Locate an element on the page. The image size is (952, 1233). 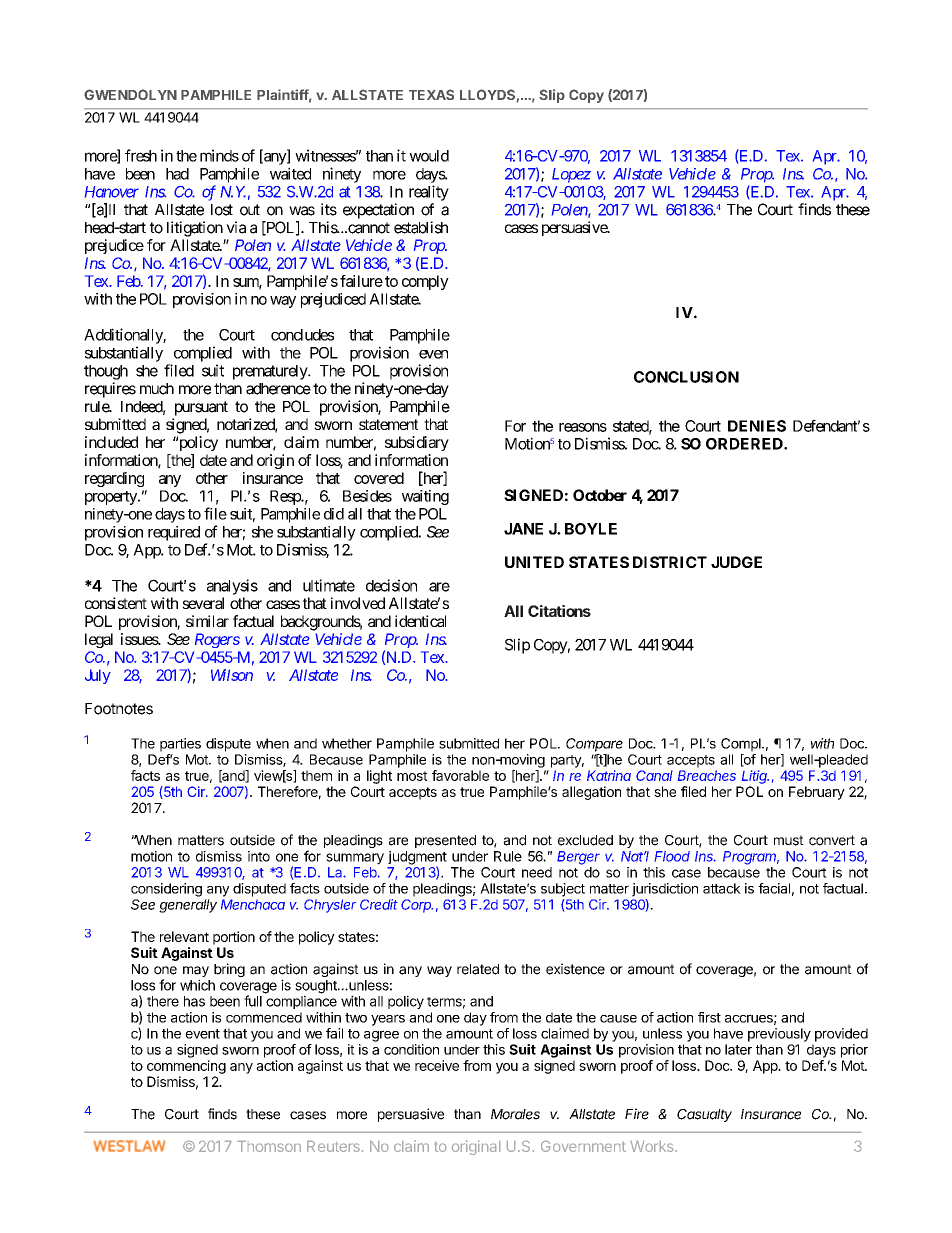
fresh is located at coordinates (141, 155).
